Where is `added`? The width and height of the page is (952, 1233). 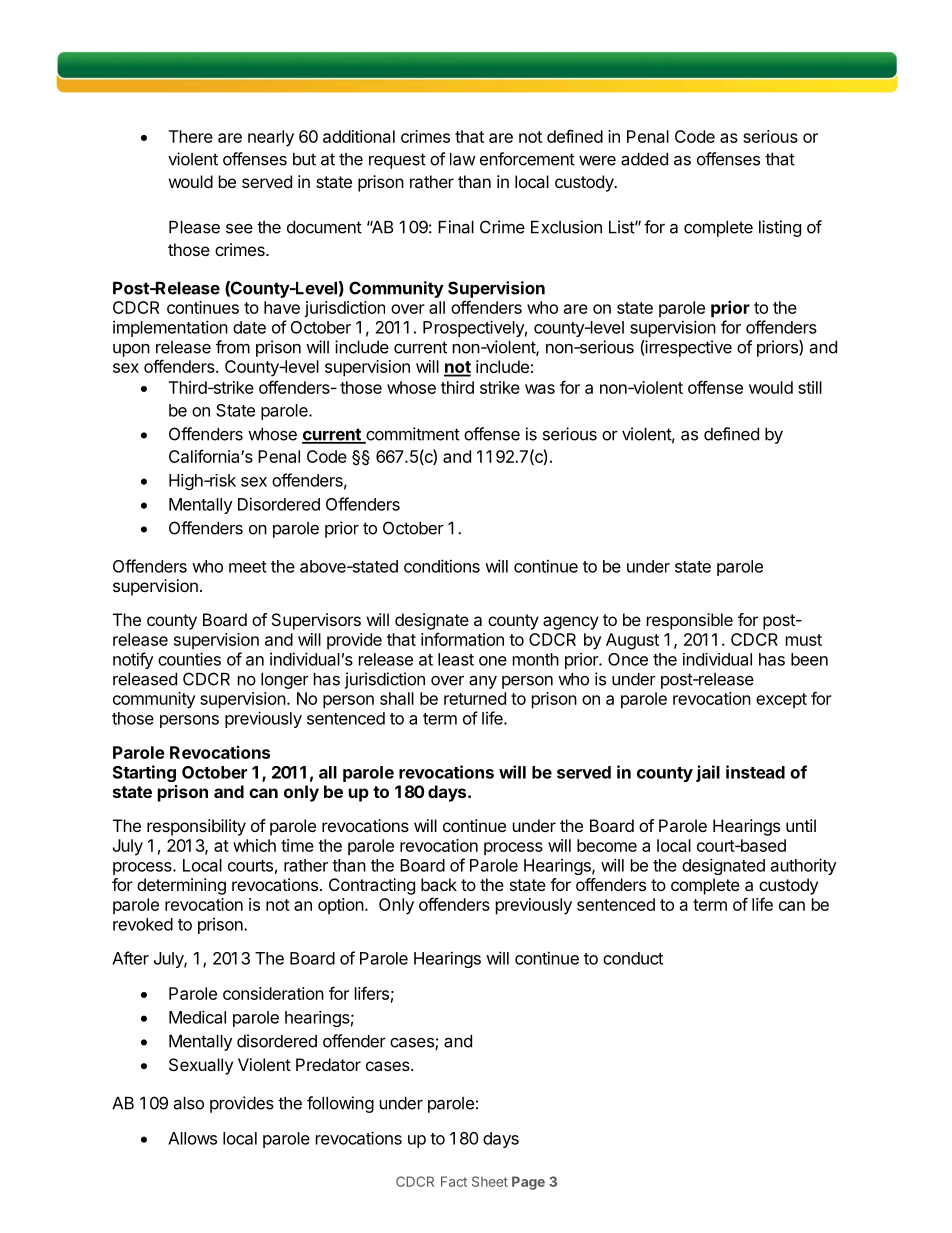
added is located at coordinates (644, 159).
